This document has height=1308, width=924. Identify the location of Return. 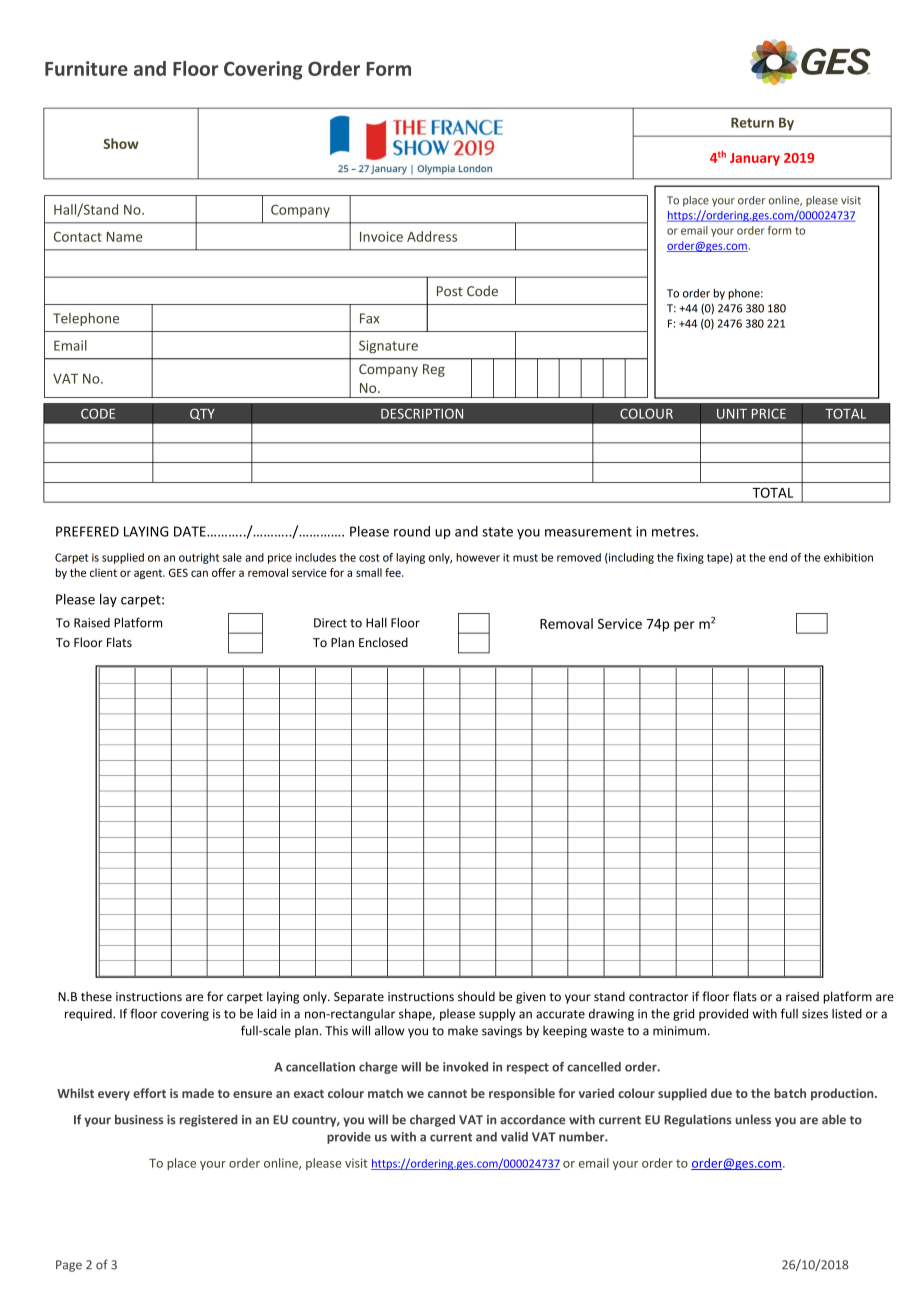
(752, 123).
